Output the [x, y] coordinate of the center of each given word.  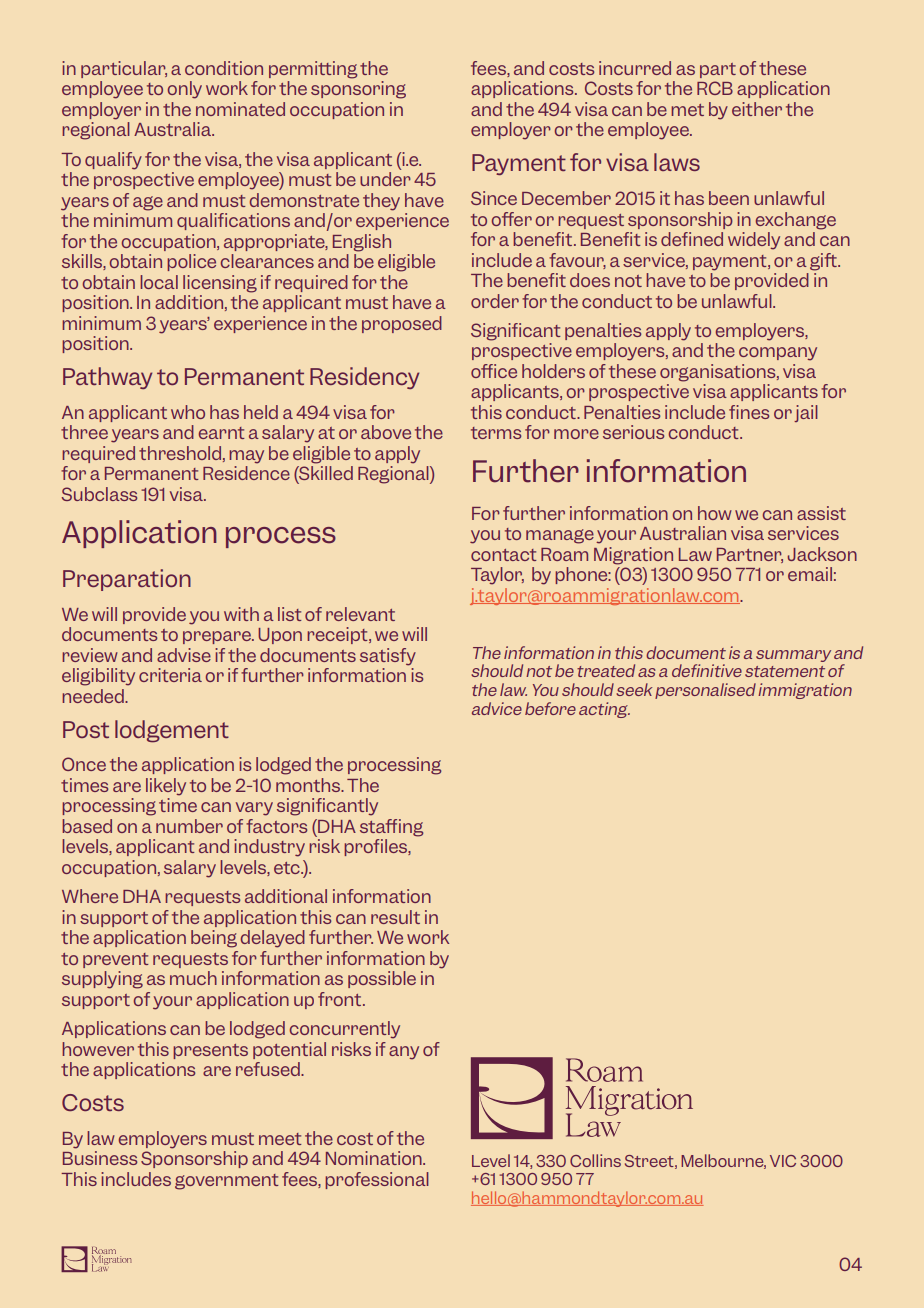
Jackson [822, 554]
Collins [595, 1160]
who [188, 412]
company [778, 354]
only [185, 90]
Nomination [375, 1158]
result [395, 917]
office [494, 371]
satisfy [388, 657]
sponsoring [358, 90]
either [757, 109]
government [226, 1182]
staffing [391, 828]
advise [184, 655]
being [214, 939]
